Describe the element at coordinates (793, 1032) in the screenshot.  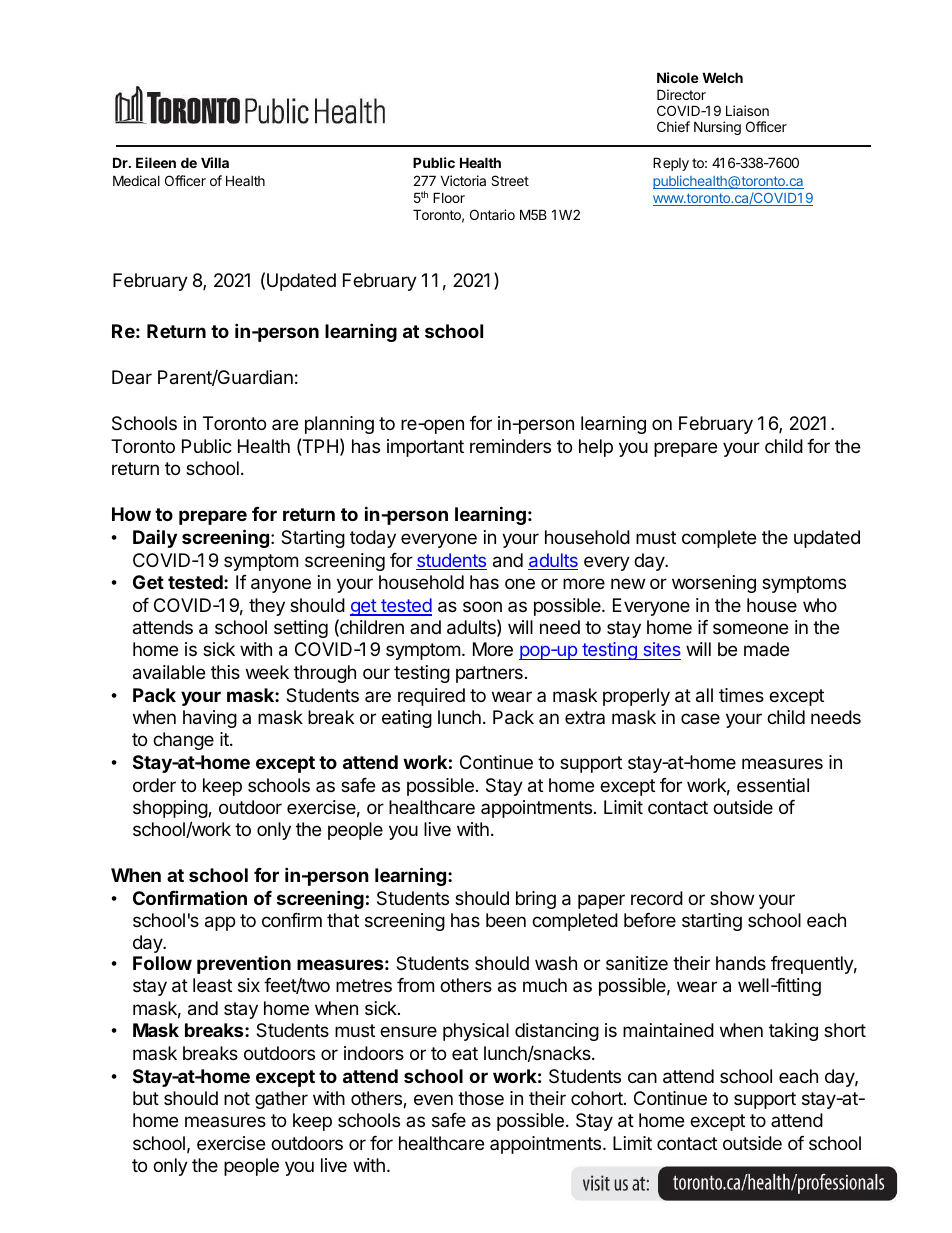
I see `taking` at that location.
